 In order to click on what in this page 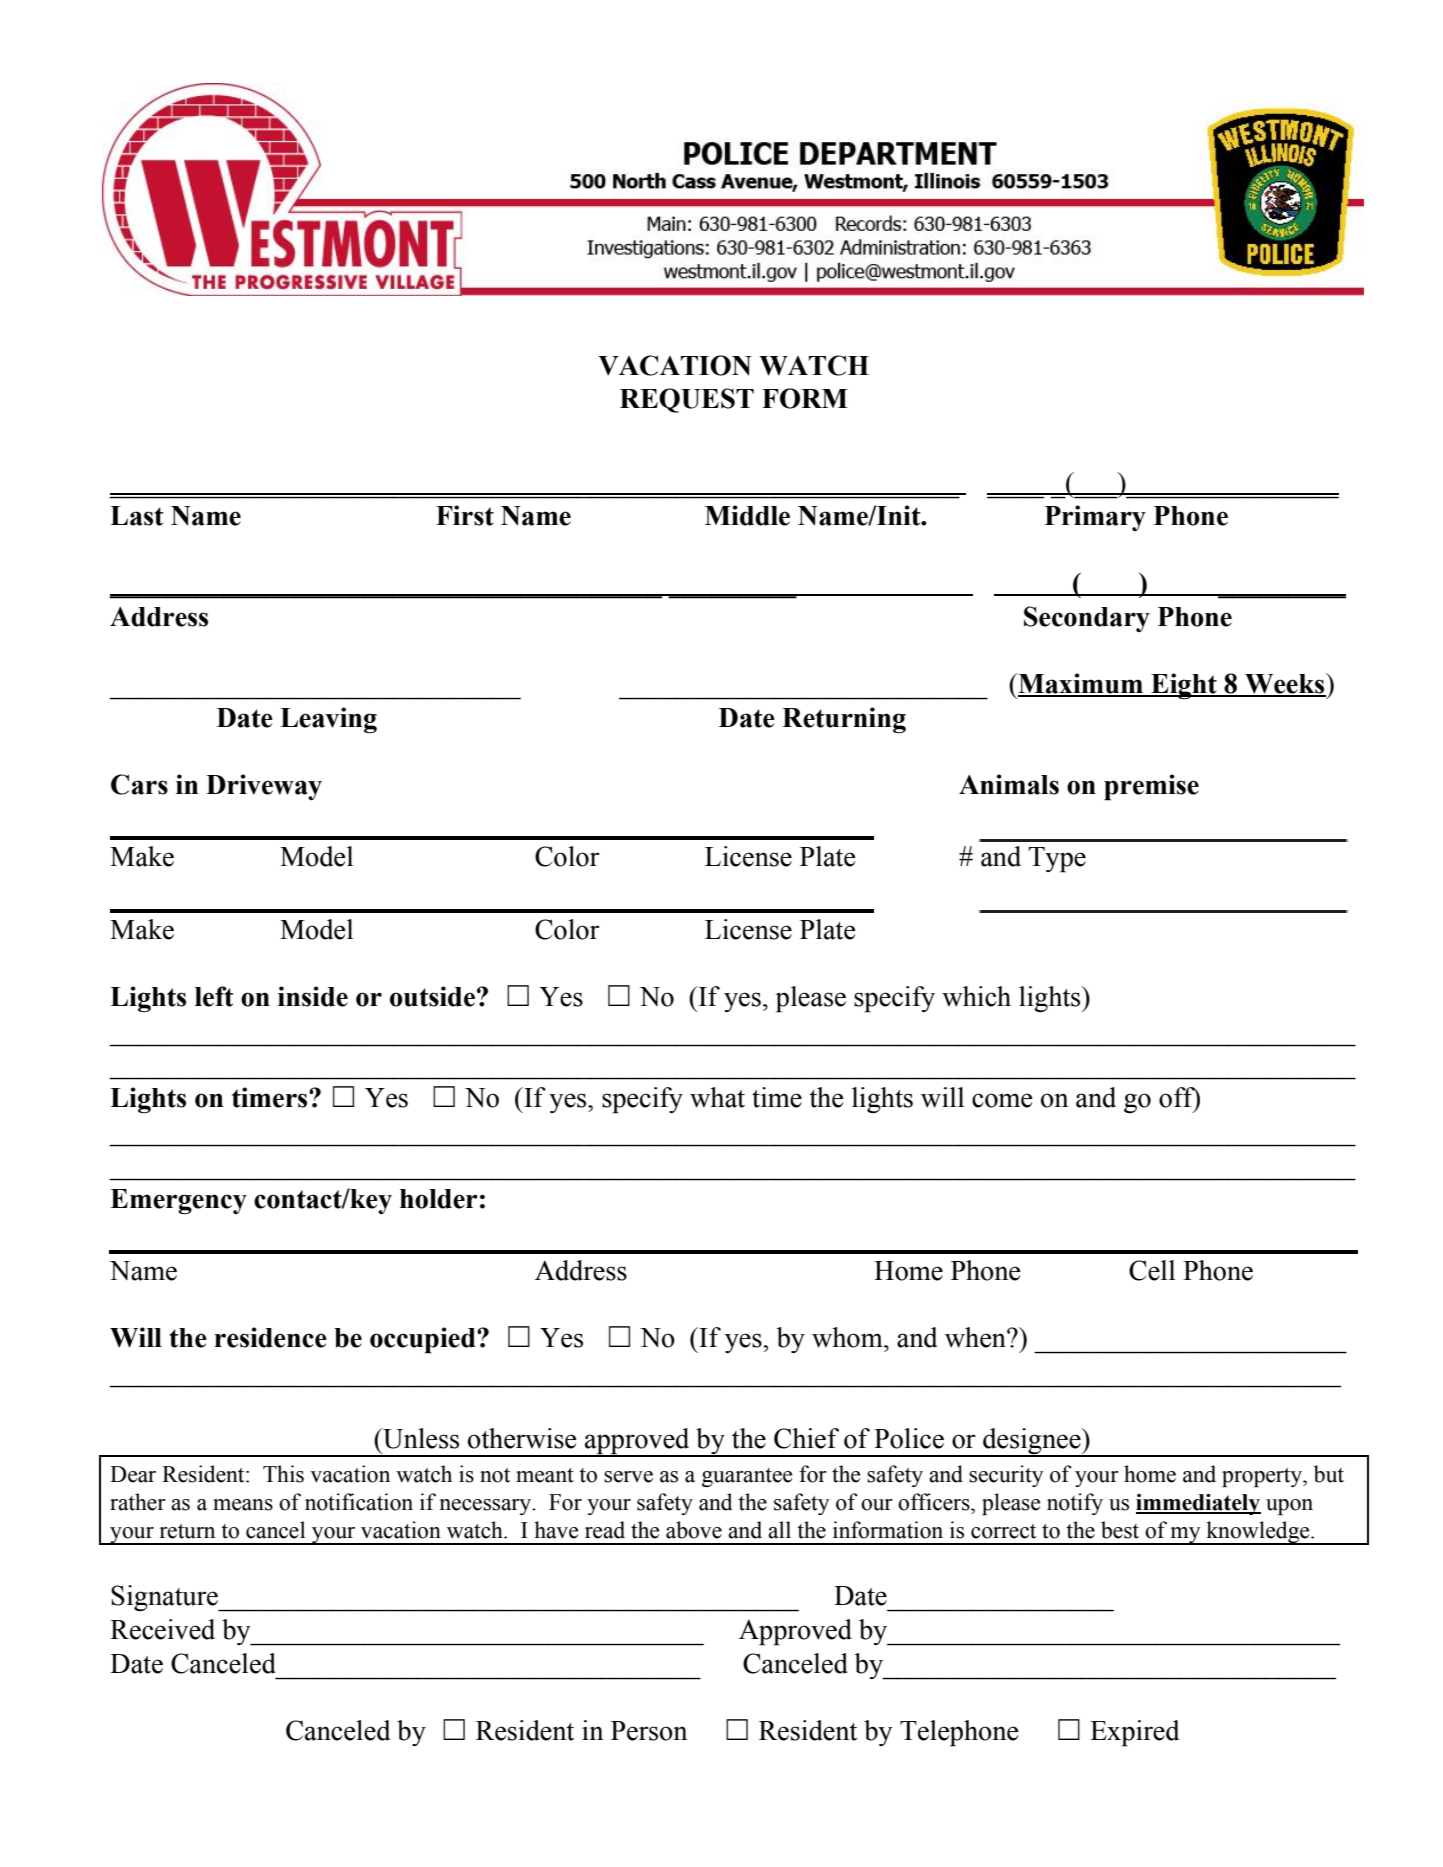, I will do `click(717, 1097)`.
